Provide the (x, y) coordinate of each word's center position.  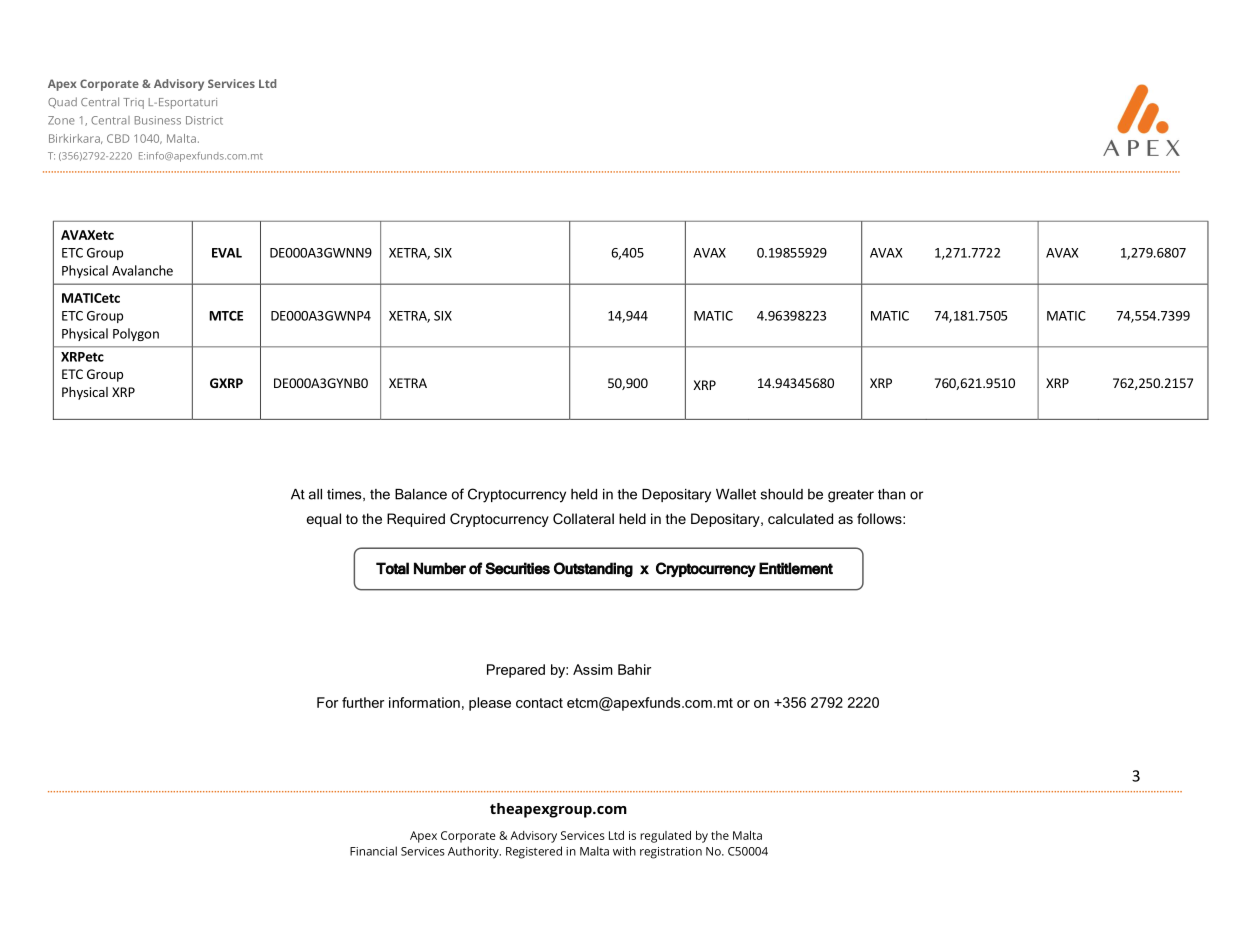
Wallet (736, 494)
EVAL (227, 253)
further (363, 702)
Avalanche (142, 270)
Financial (373, 851)
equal (323, 520)
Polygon (136, 334)
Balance (421, 494)
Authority (474, 852)
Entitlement (796, 568)
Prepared (516, 671)
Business (158, 120)
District (204, 120)
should (782, 494)
